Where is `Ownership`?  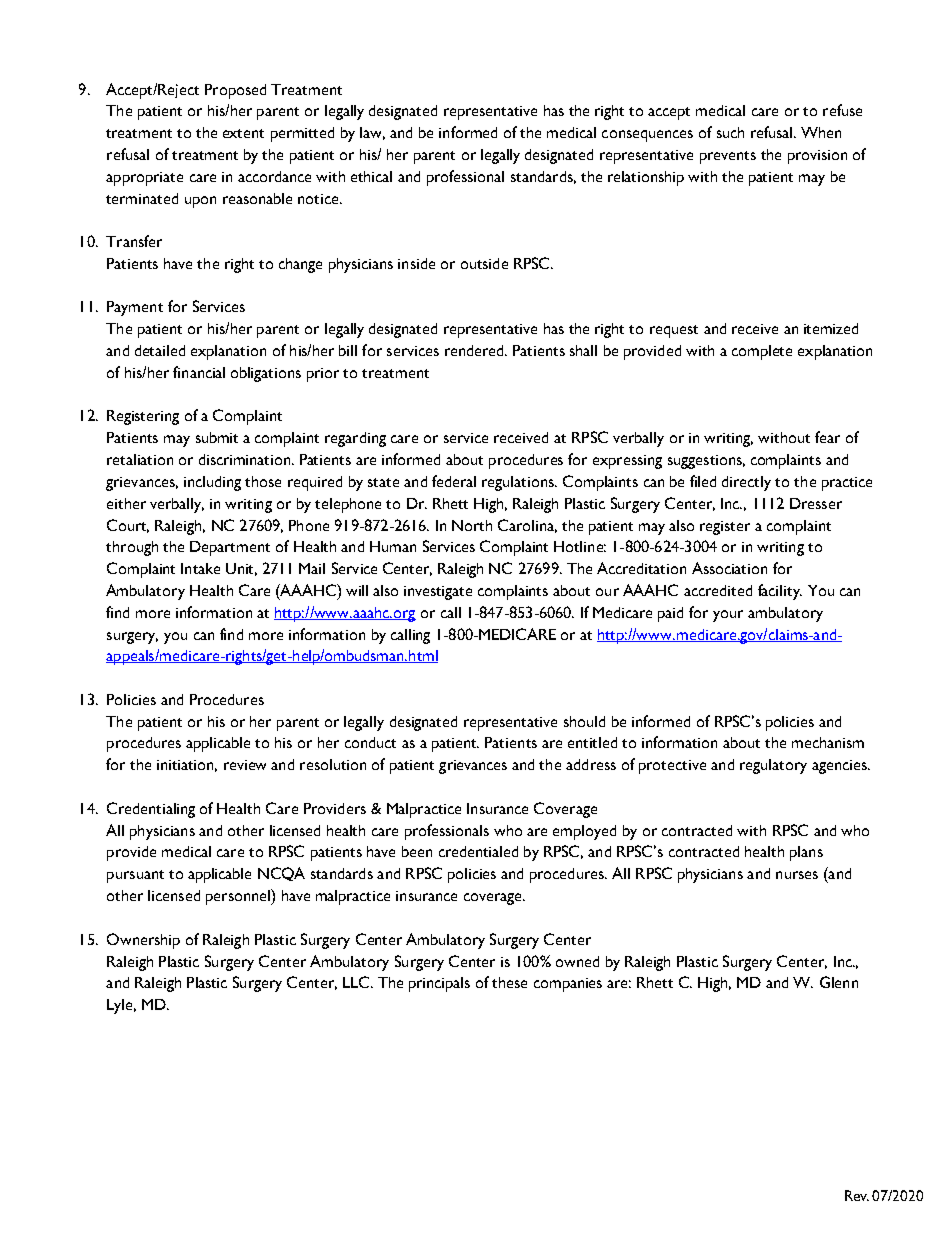
Ownership is located at coordinates (143, 941).
